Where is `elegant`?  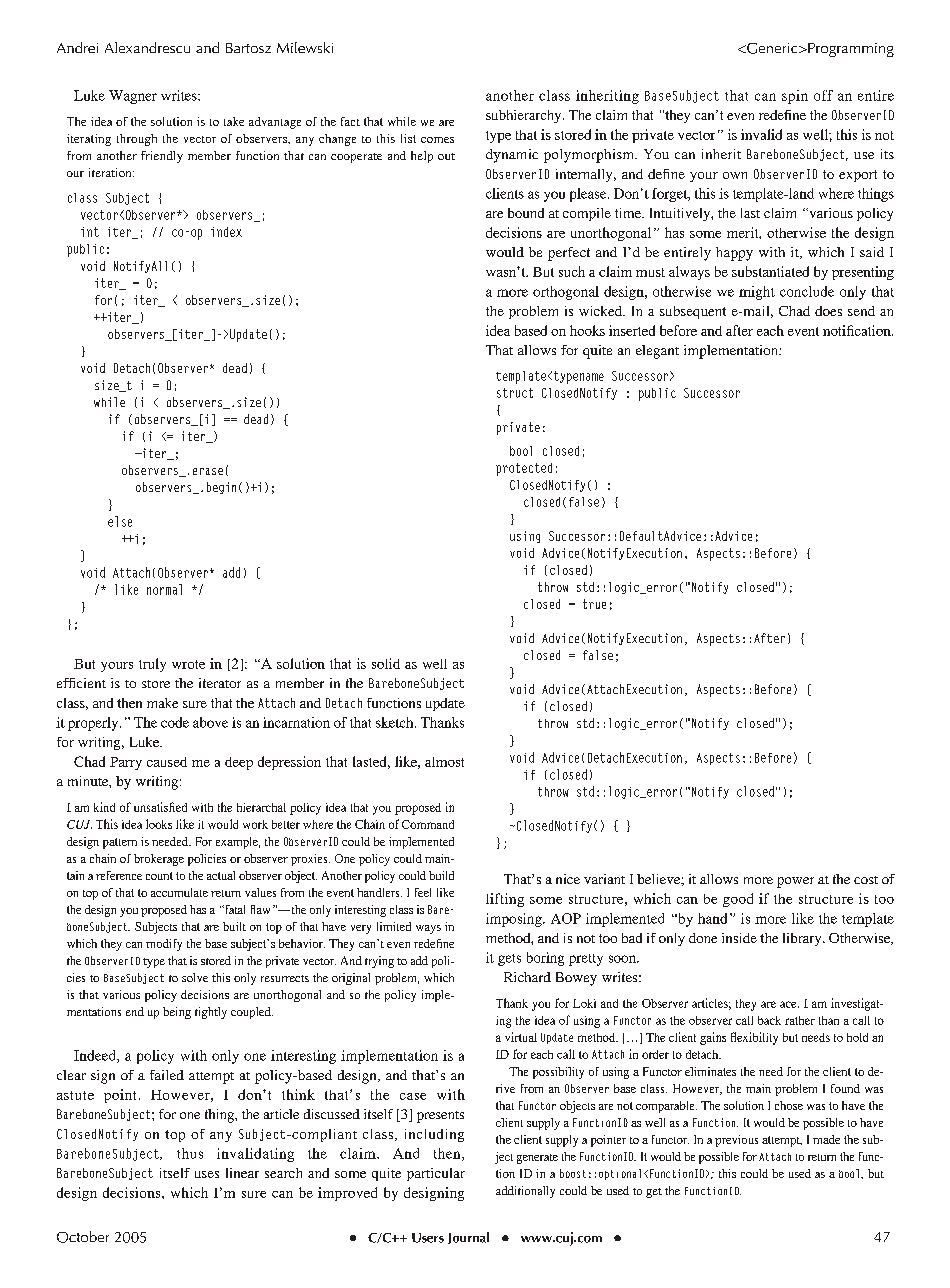
elegant is located at coordinates (657, 352).
